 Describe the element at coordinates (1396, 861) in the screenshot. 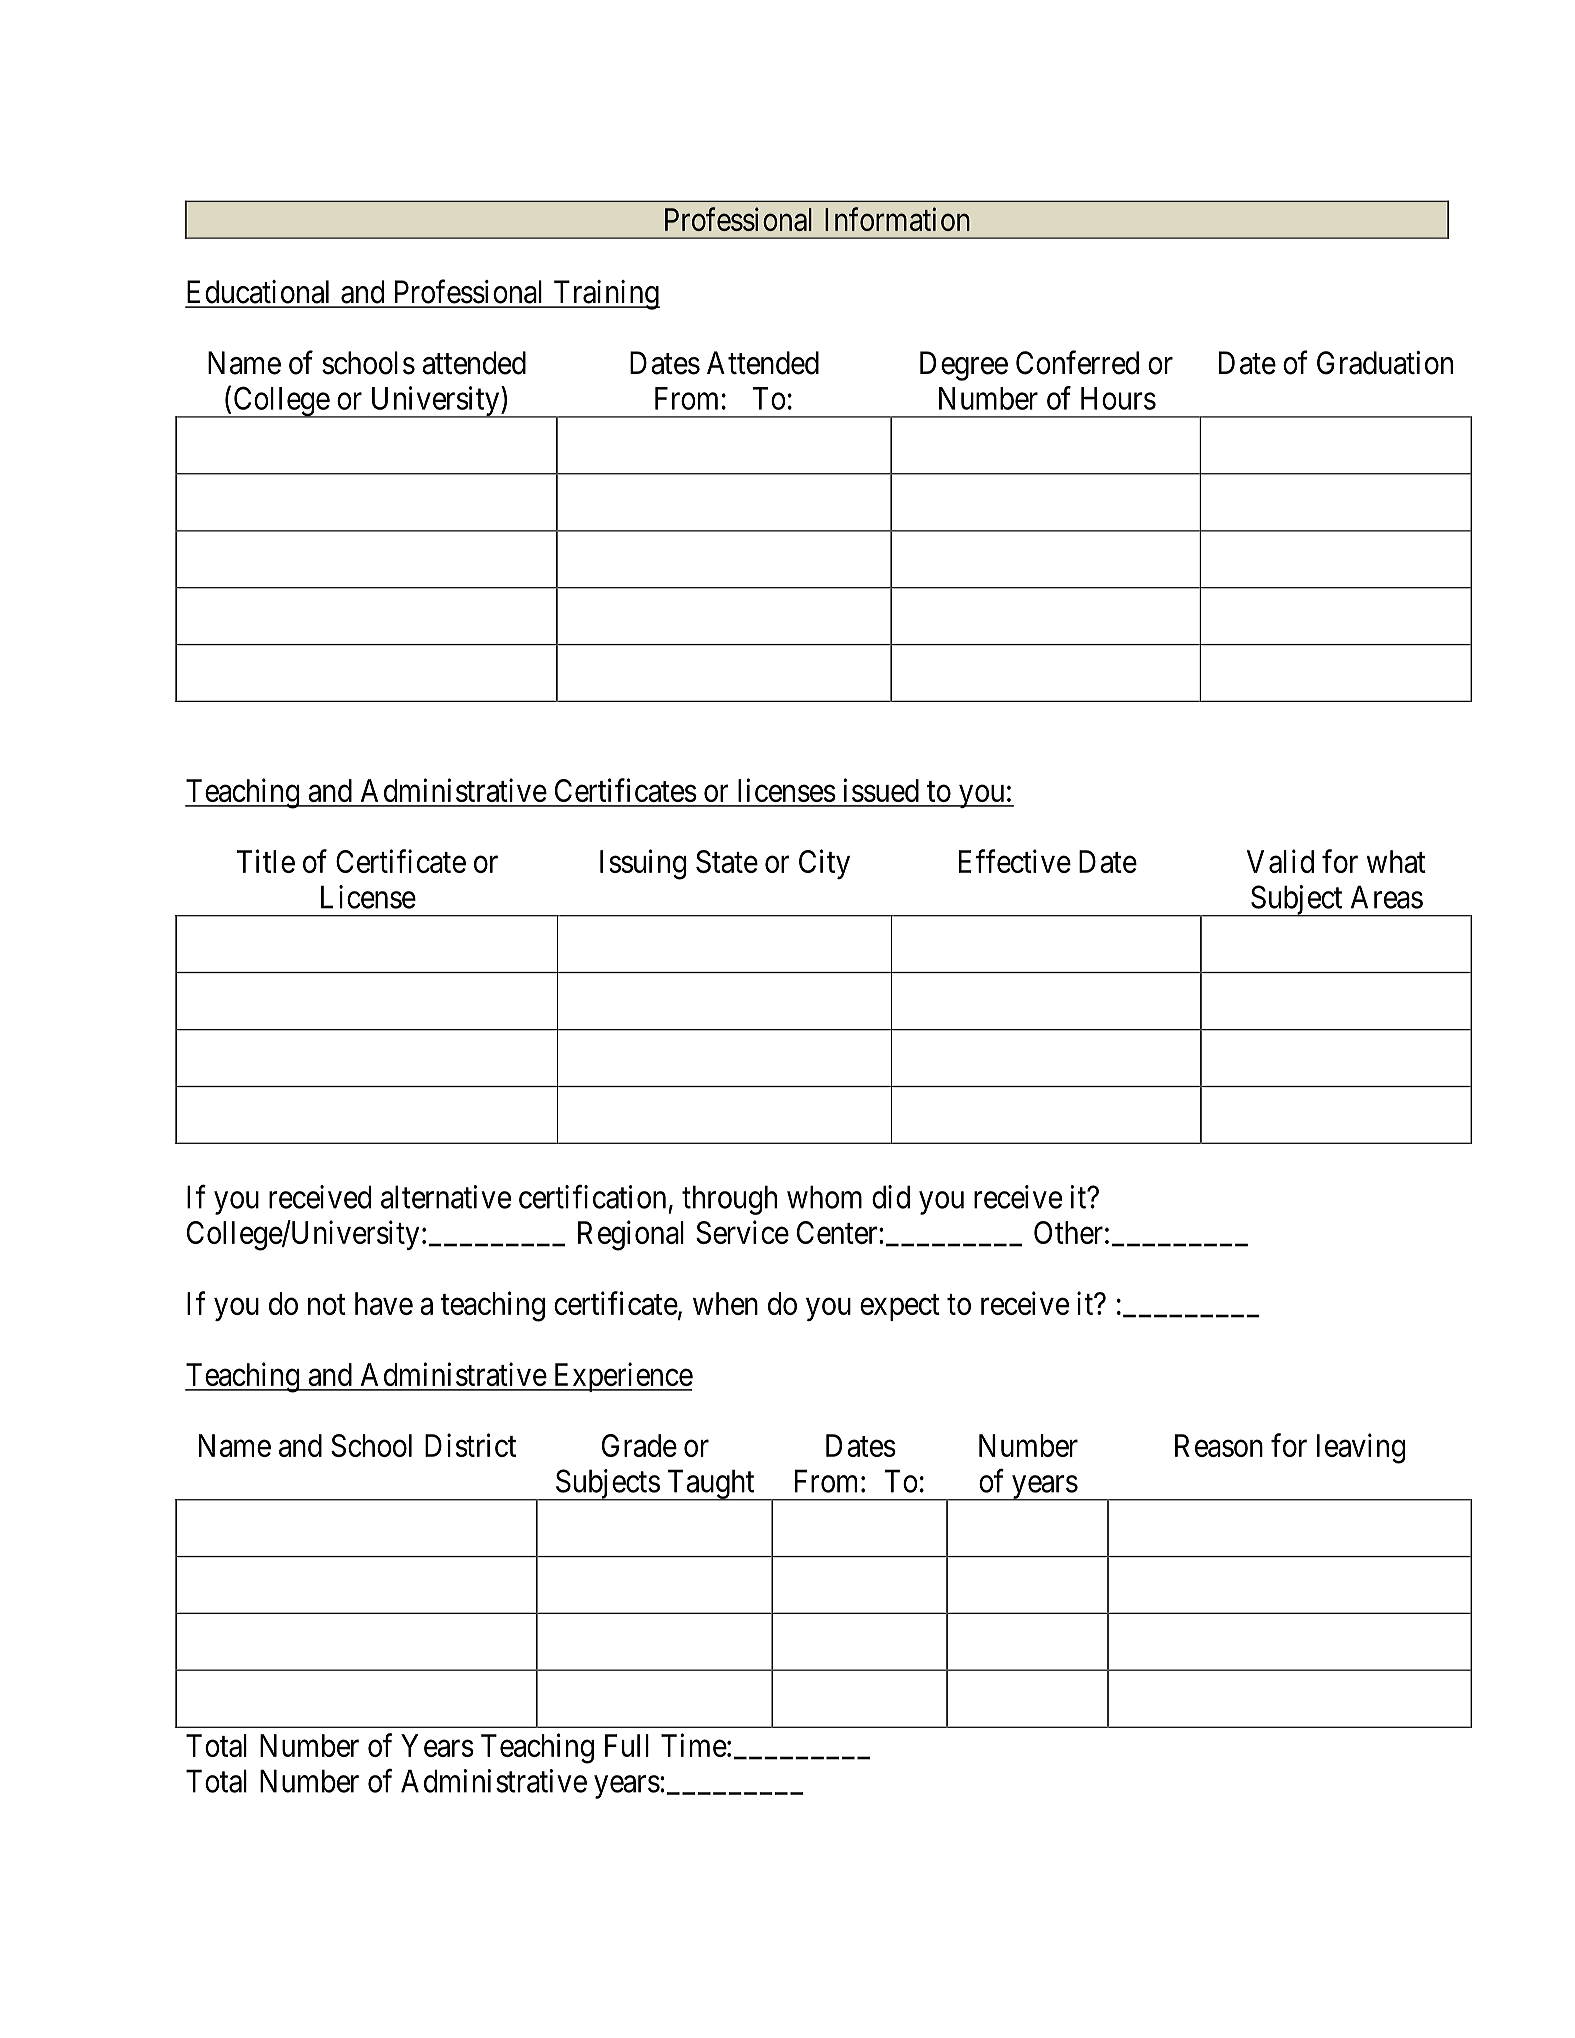

I see `what` at that location.
